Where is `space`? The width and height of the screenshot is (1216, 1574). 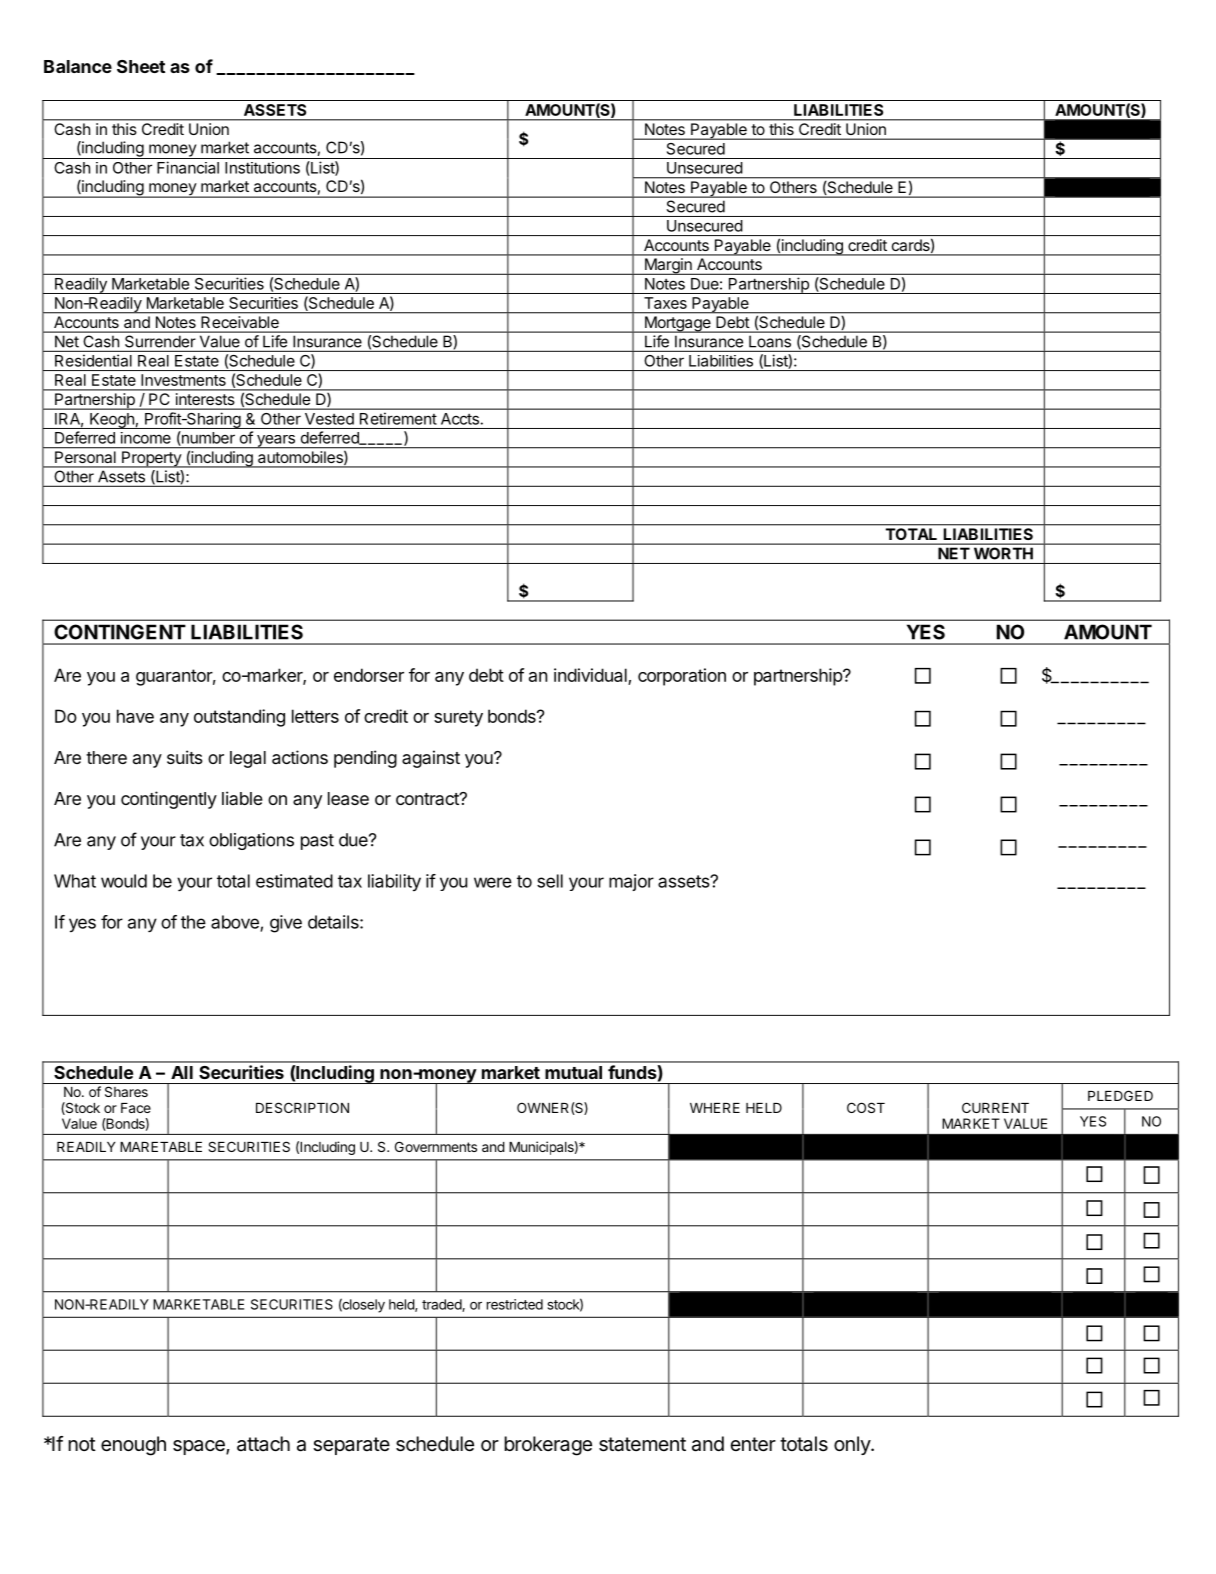
space is located at coordinates (200, 1447).
